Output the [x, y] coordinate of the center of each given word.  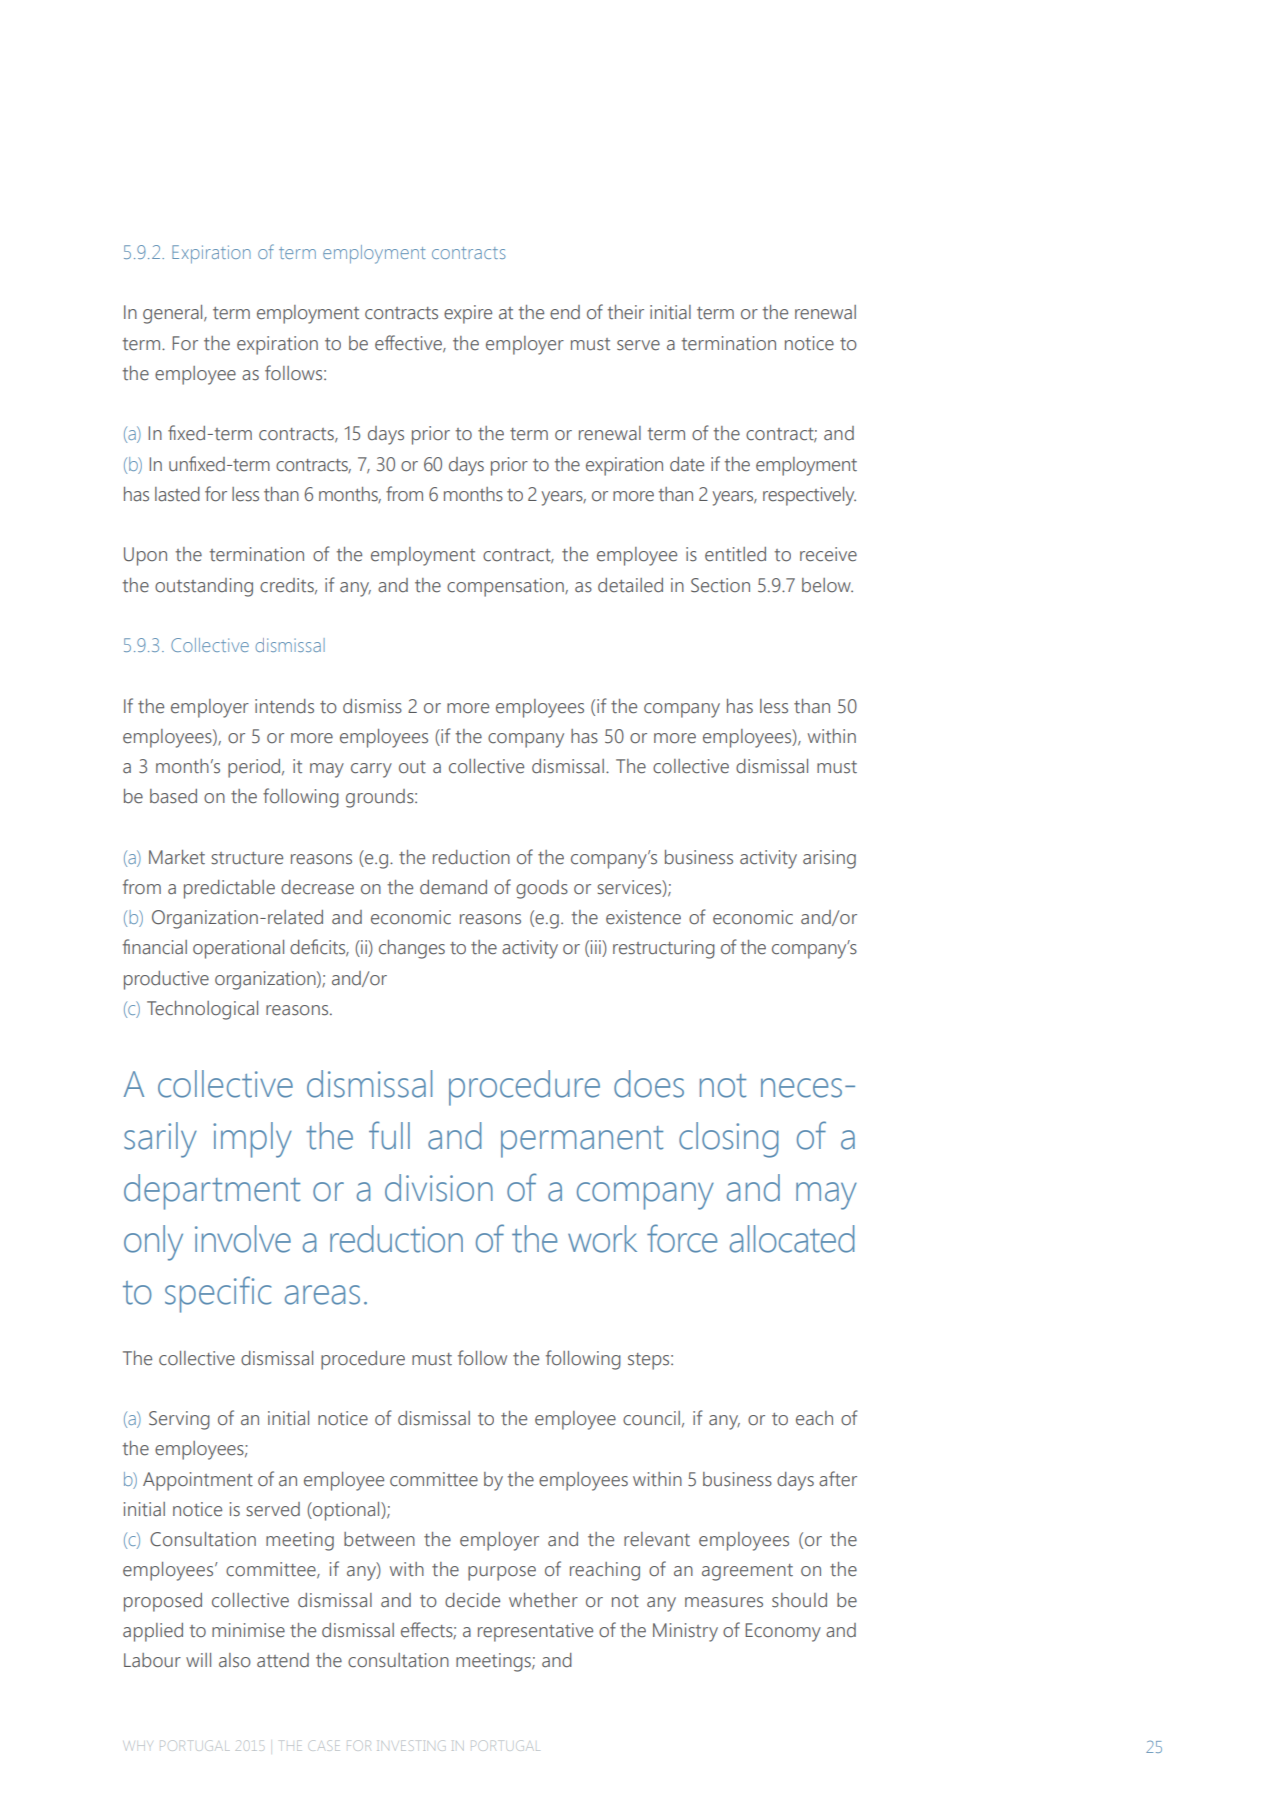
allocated [792, 1239]
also [235, 1660]
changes [412, 949]
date [687, 464]
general [174, 314]
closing [729, 1140]
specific [218, 1294]
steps [650, 1361]
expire [468, 314]
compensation [506, 587]
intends [284, 706]
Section [720, 585]
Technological [202, 1010]
